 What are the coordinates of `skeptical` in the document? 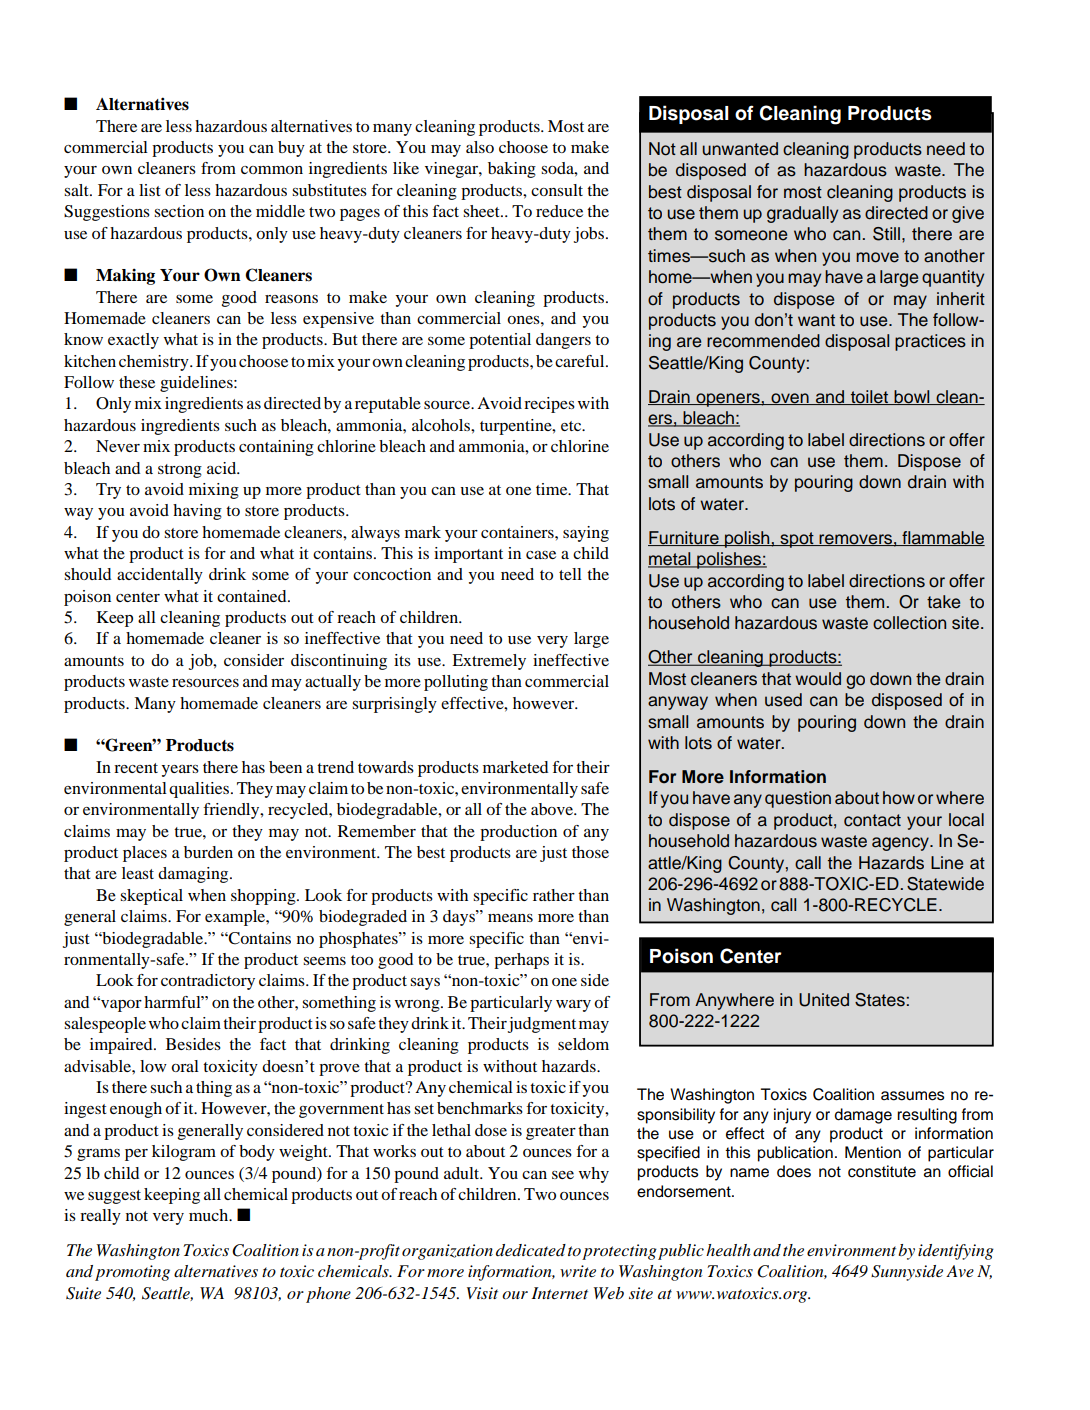 It's located at (151, 897).
